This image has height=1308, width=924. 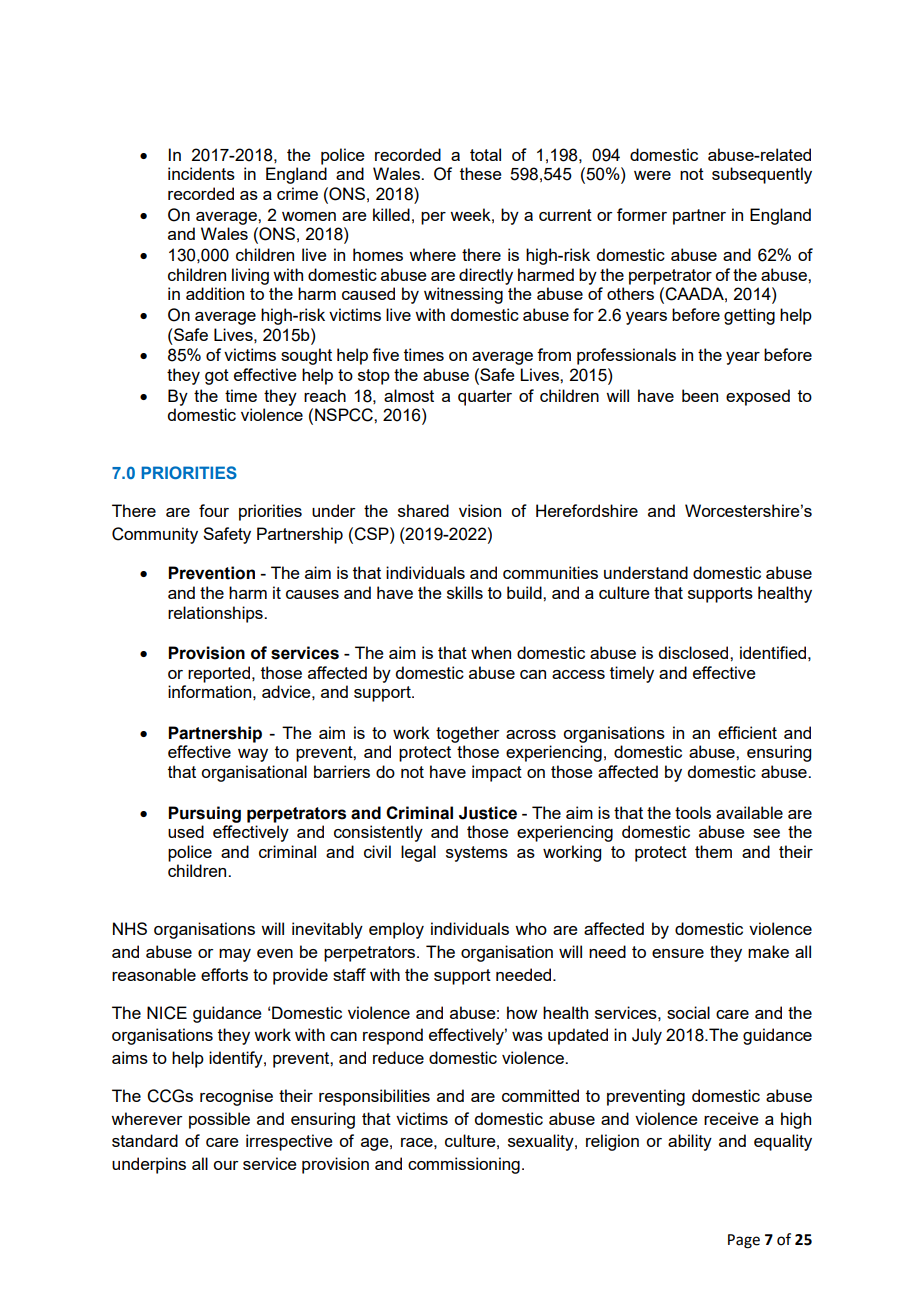 I want to click on these, so click(x=481, y=173).
